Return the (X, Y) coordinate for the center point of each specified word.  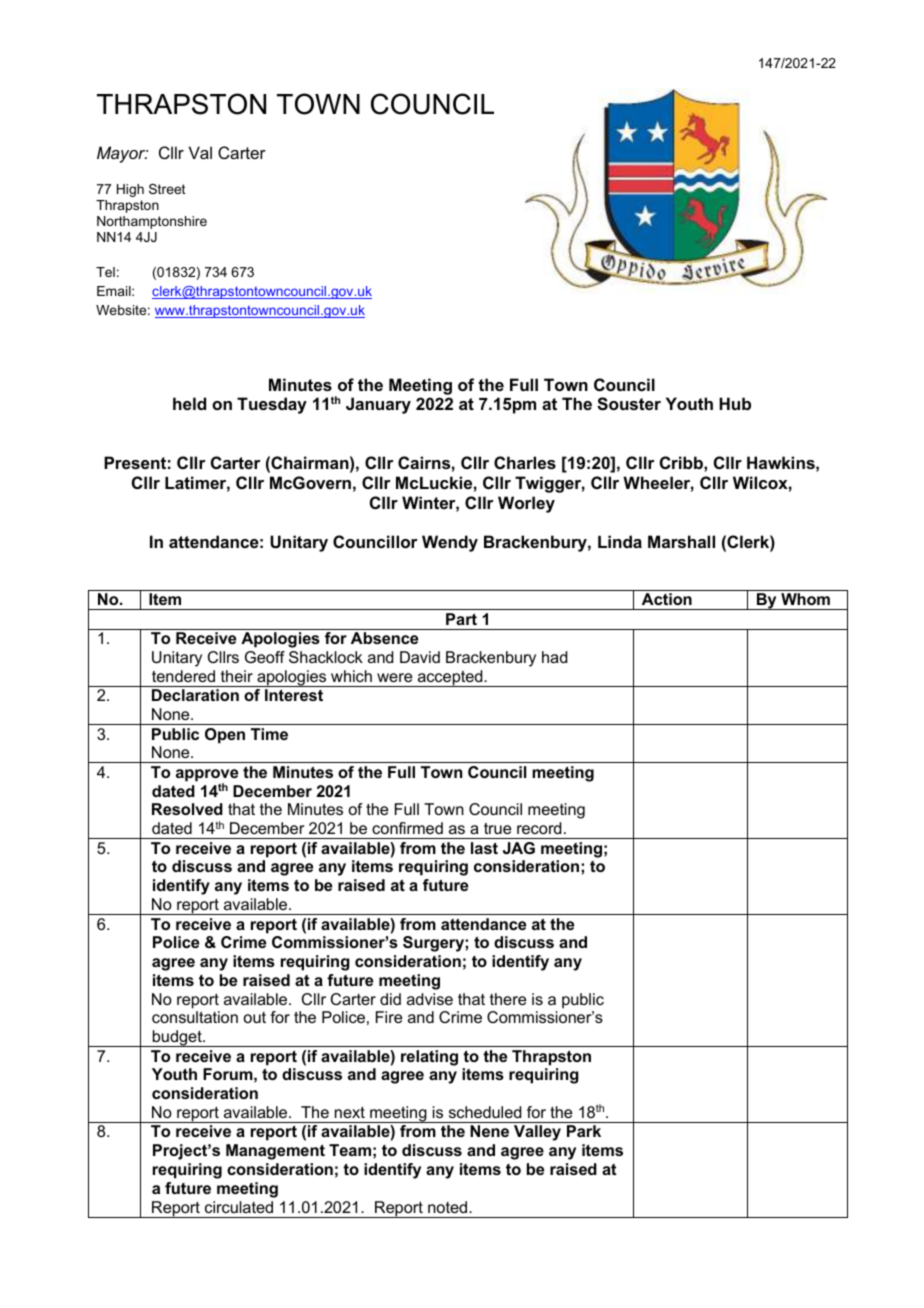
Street (167, 189)
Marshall (681, 541)
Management (275, 1152)
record (539, 828)
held (189, 403)
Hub (735, 403)
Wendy (450, 543)
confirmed (407, 828)
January (378, 405)
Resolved (187, 809)
